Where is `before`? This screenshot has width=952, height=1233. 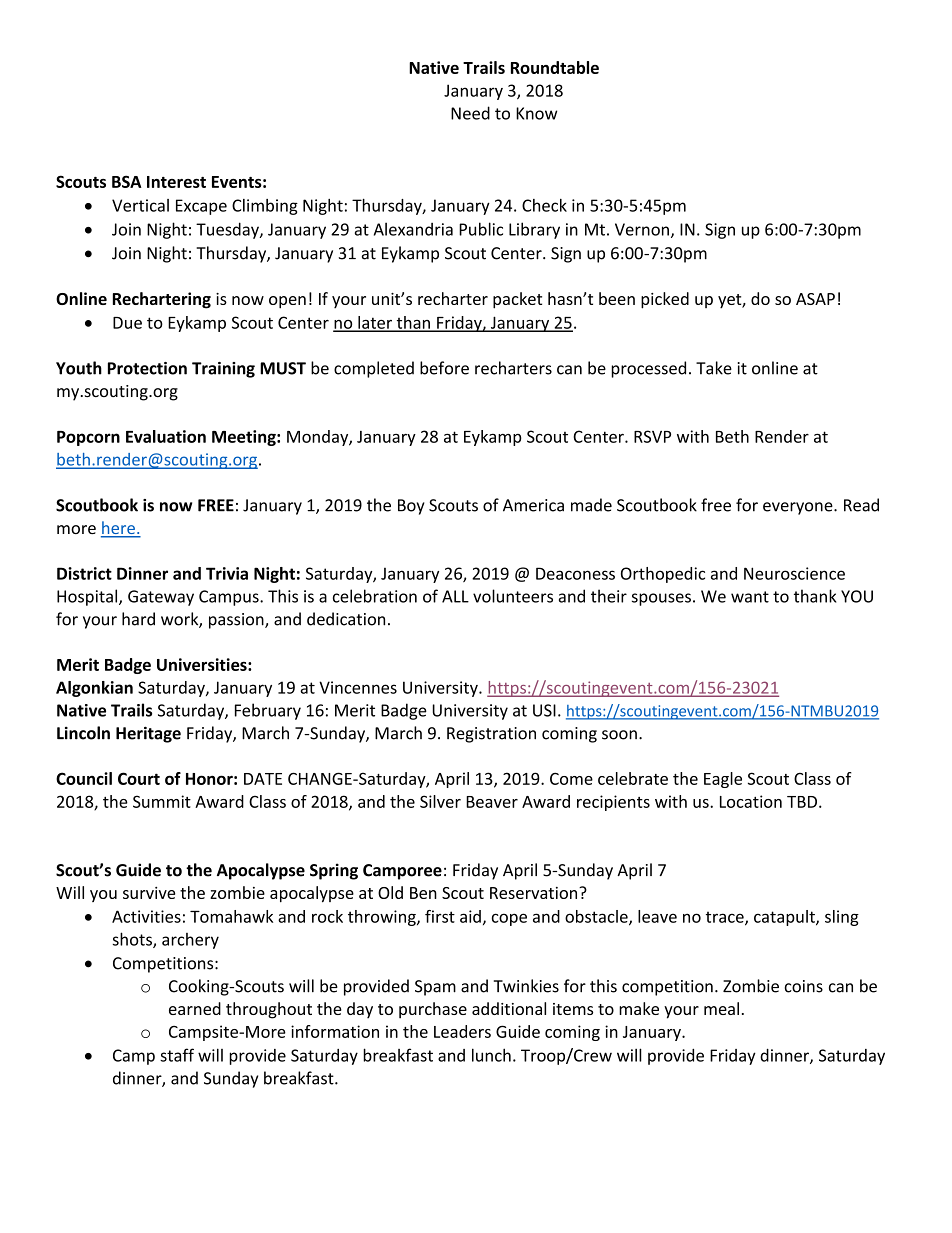 before is located at coordinates (444, 368).
